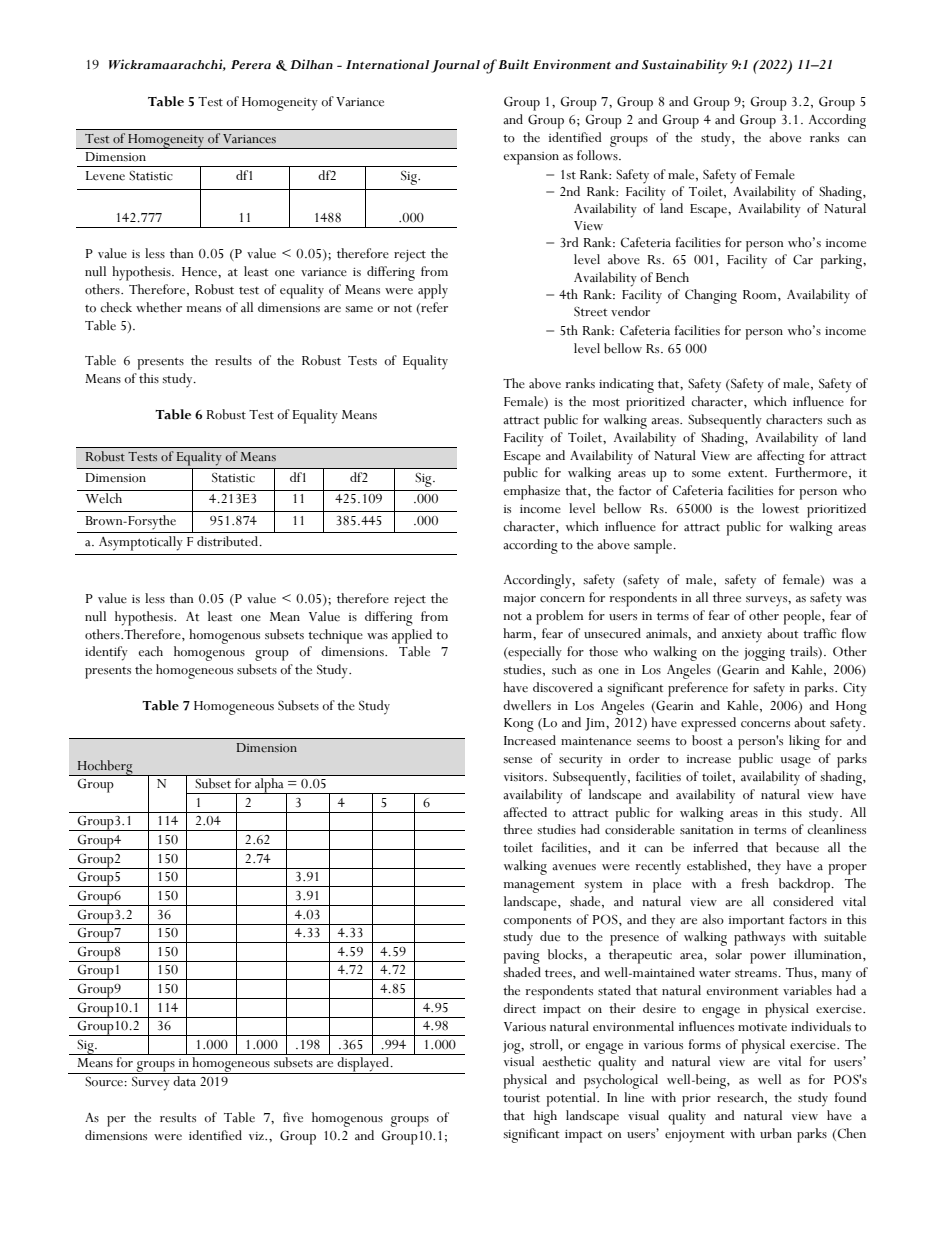 The image size is (952, 1233). Describe the element at coordinates (781, 457) in the image. I see `affecting` at that location.
